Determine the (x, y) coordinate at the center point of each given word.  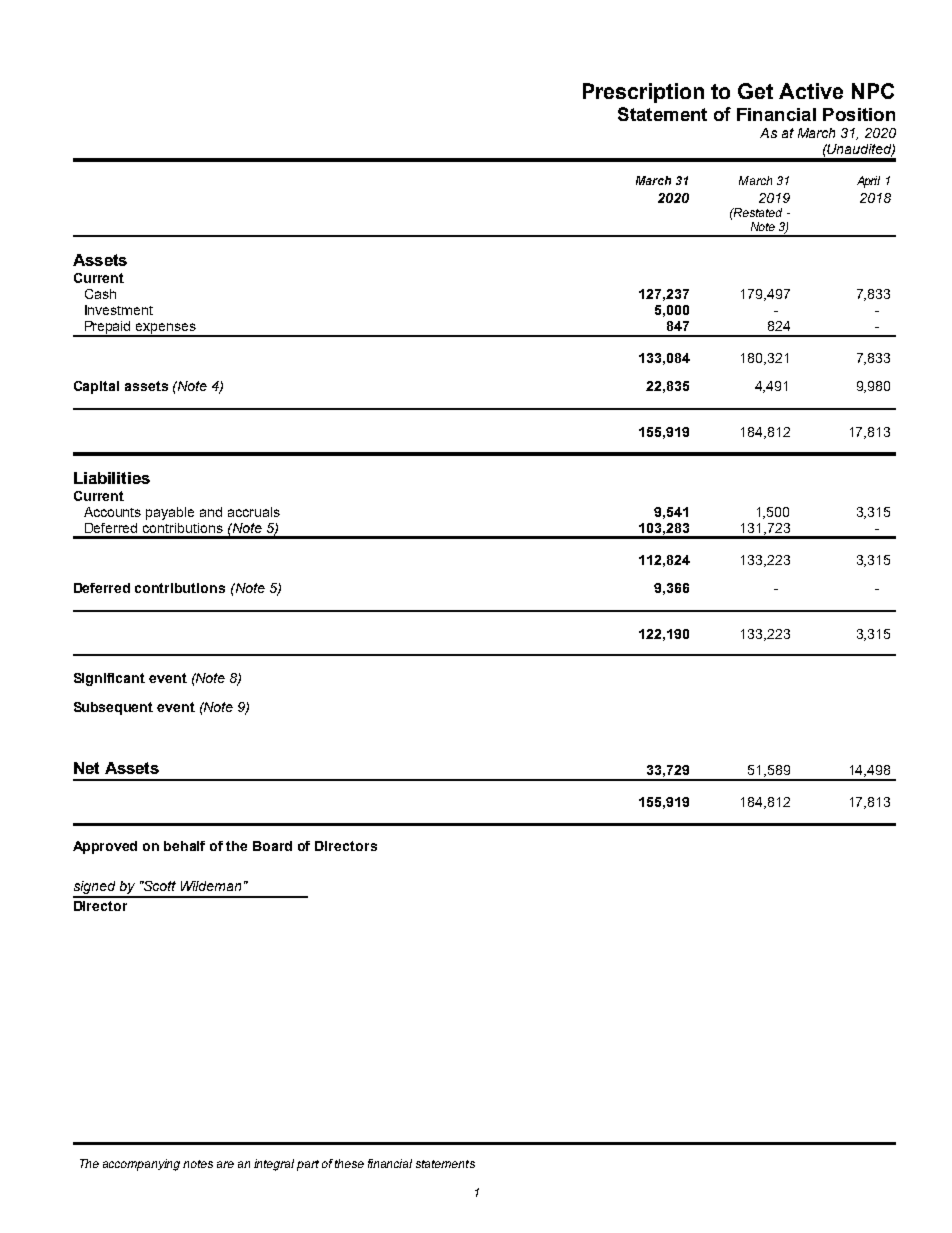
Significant (109, 679)
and (211, 512)
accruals (254, 512)
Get (755, 91)
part (308, 1165)
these (349, 1163)
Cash (100, 294)
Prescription (643, 93)
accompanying (141, 1165)
